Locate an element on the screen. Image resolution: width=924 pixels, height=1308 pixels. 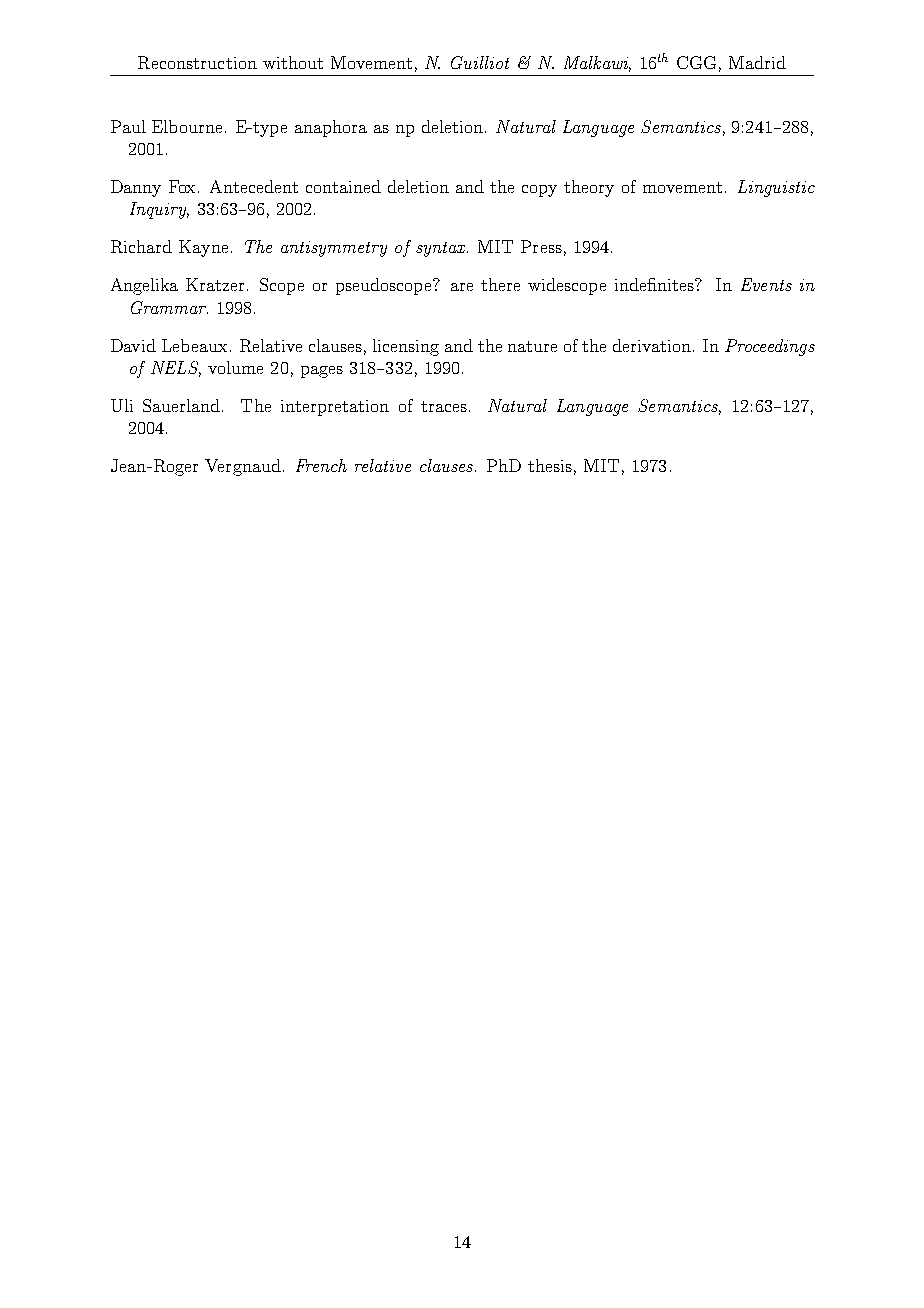
Kayne is located at coordinates (203, 248).
